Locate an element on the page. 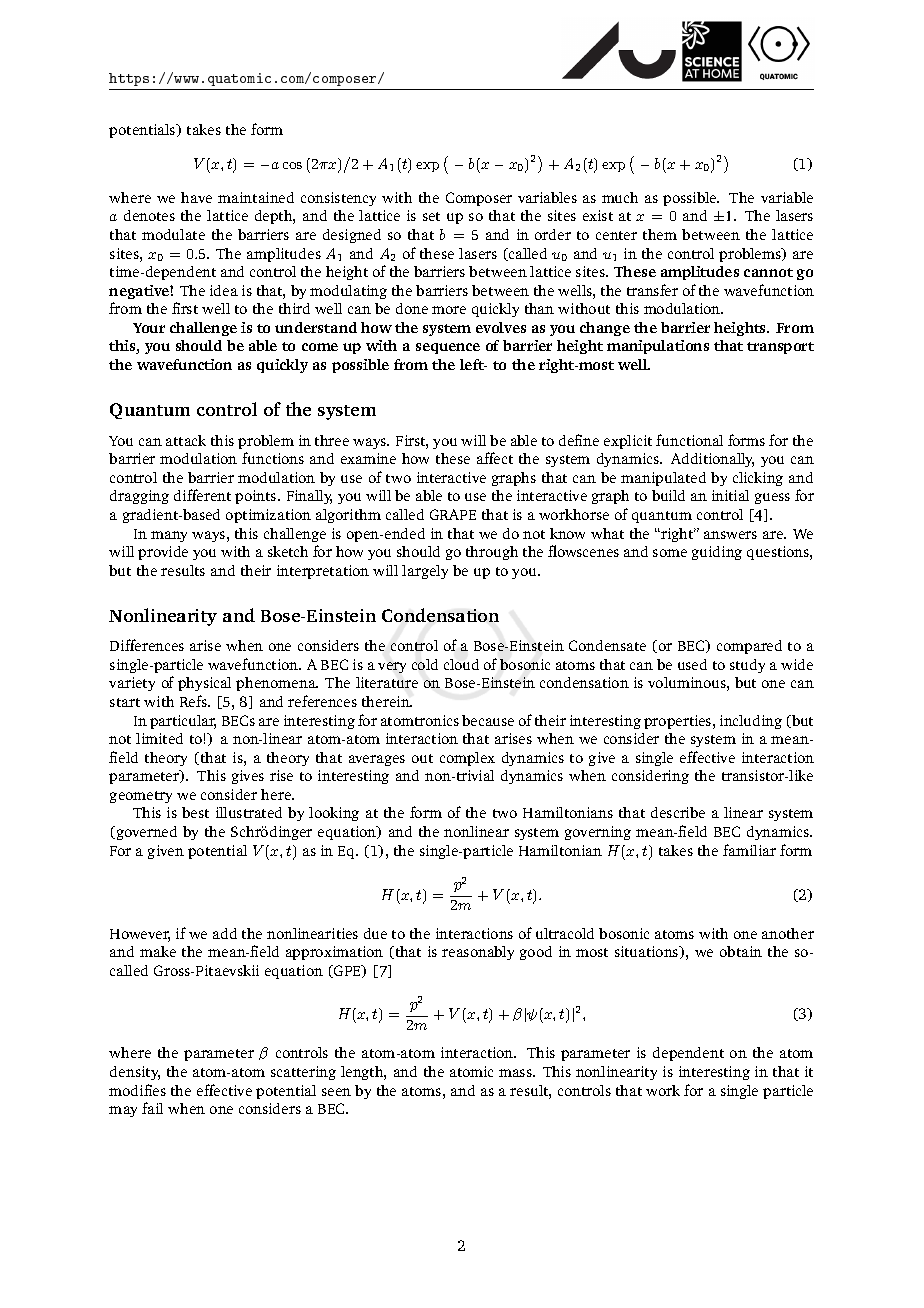  many is located at coordinates (169, 536).
